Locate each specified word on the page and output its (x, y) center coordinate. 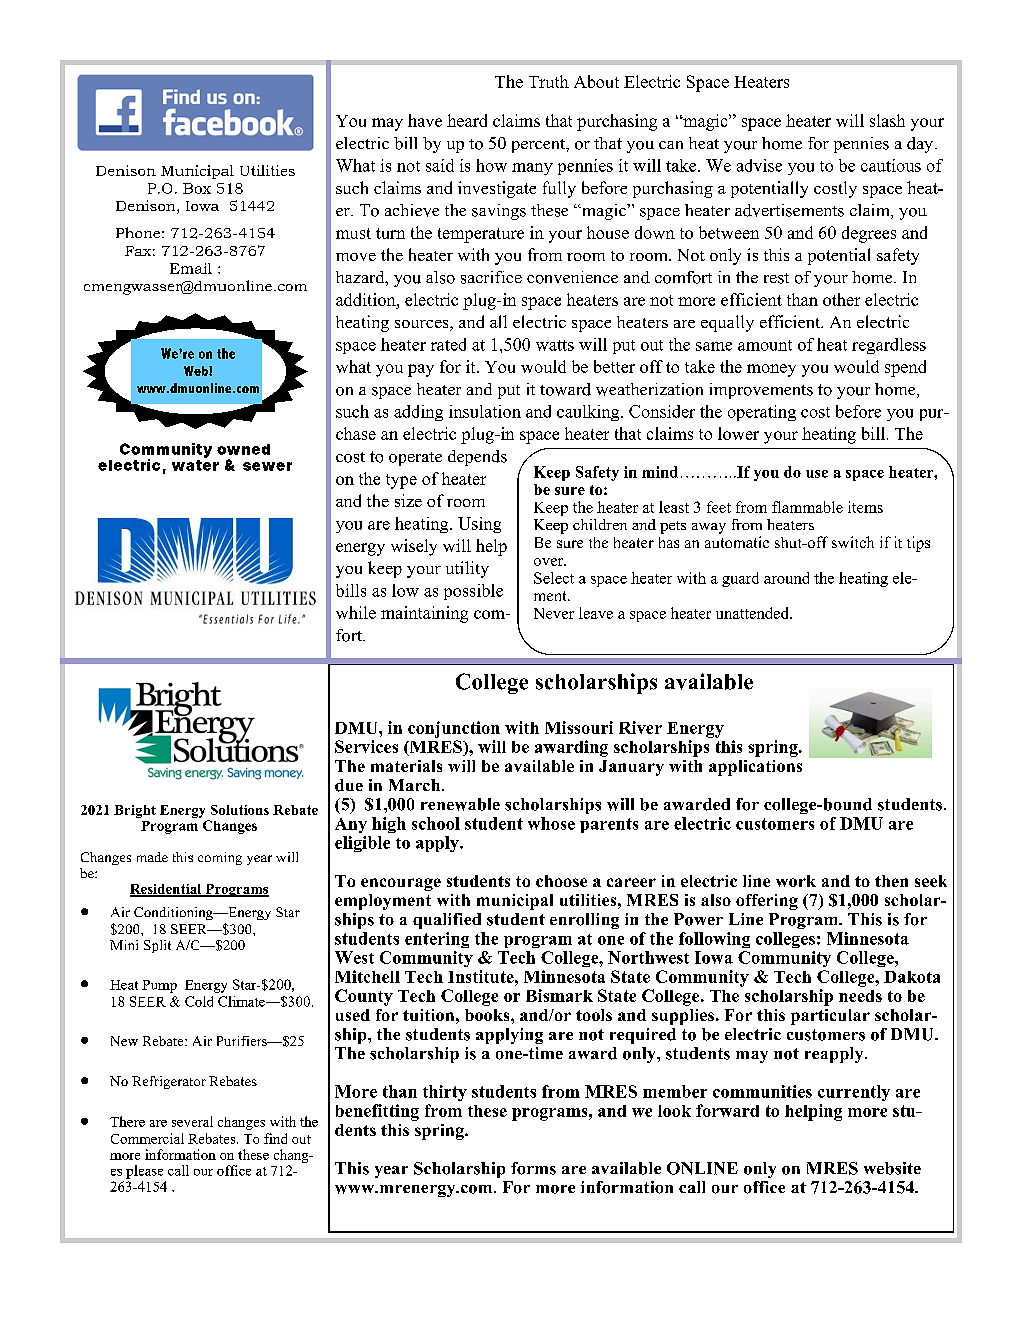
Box (197, 188)
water (195, 465)
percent (540, 146)
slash (887, 120)
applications (755, 768)
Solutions (240, 810)
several (192, 1121)
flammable (807, 507)
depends (477, 458)
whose (551, 823)
